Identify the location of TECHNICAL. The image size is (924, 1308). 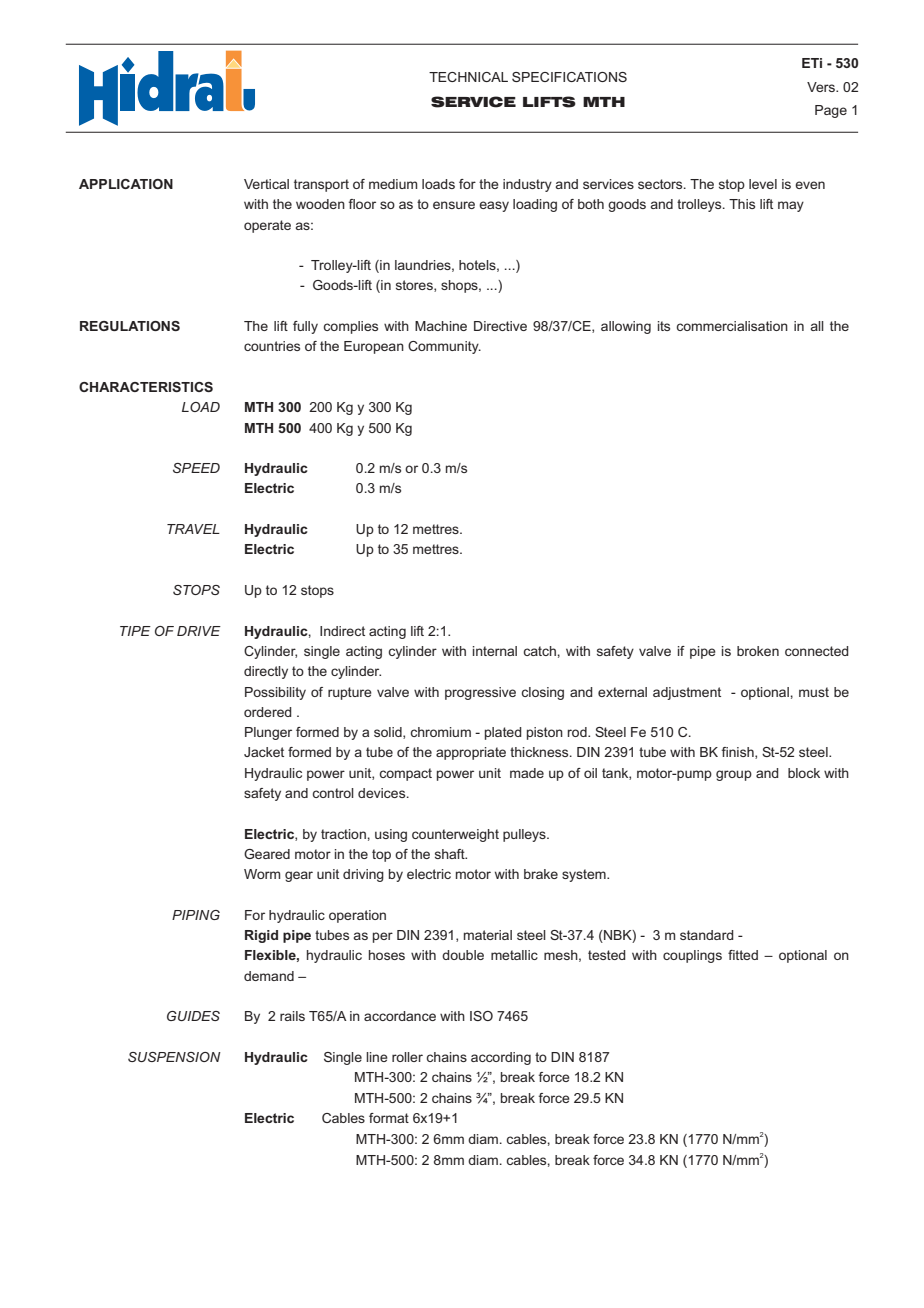
(468, 77).
